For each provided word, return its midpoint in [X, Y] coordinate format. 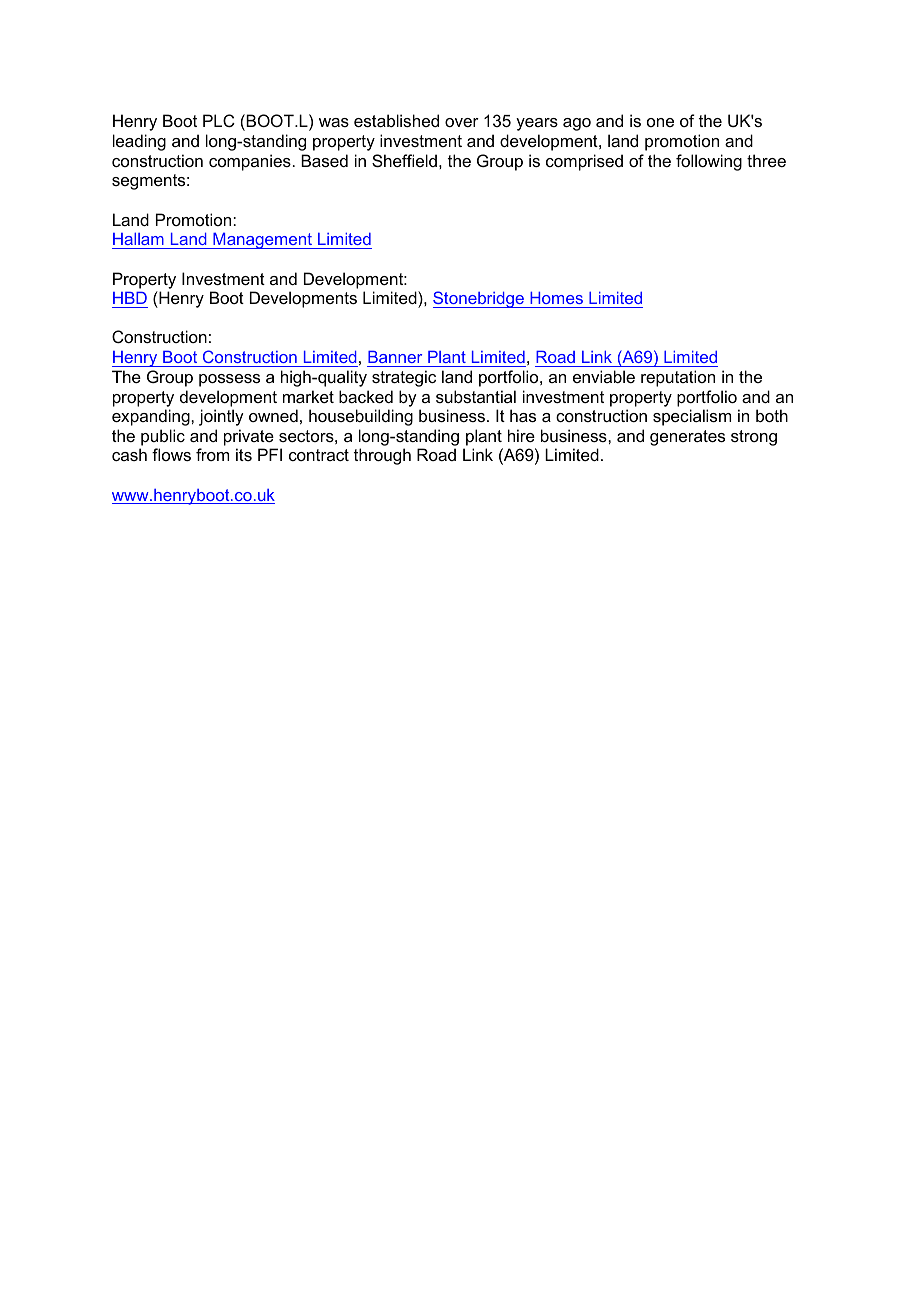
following [709, 162]
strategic [404, 378]
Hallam [138, 239]
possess [229, 380]
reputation [678, 378]
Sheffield [404, 160]
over [462, 122]
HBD [130, 298]
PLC [219, 120]
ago [577, 124]
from [212, 454]
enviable [604, 376]
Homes [556, 298]
